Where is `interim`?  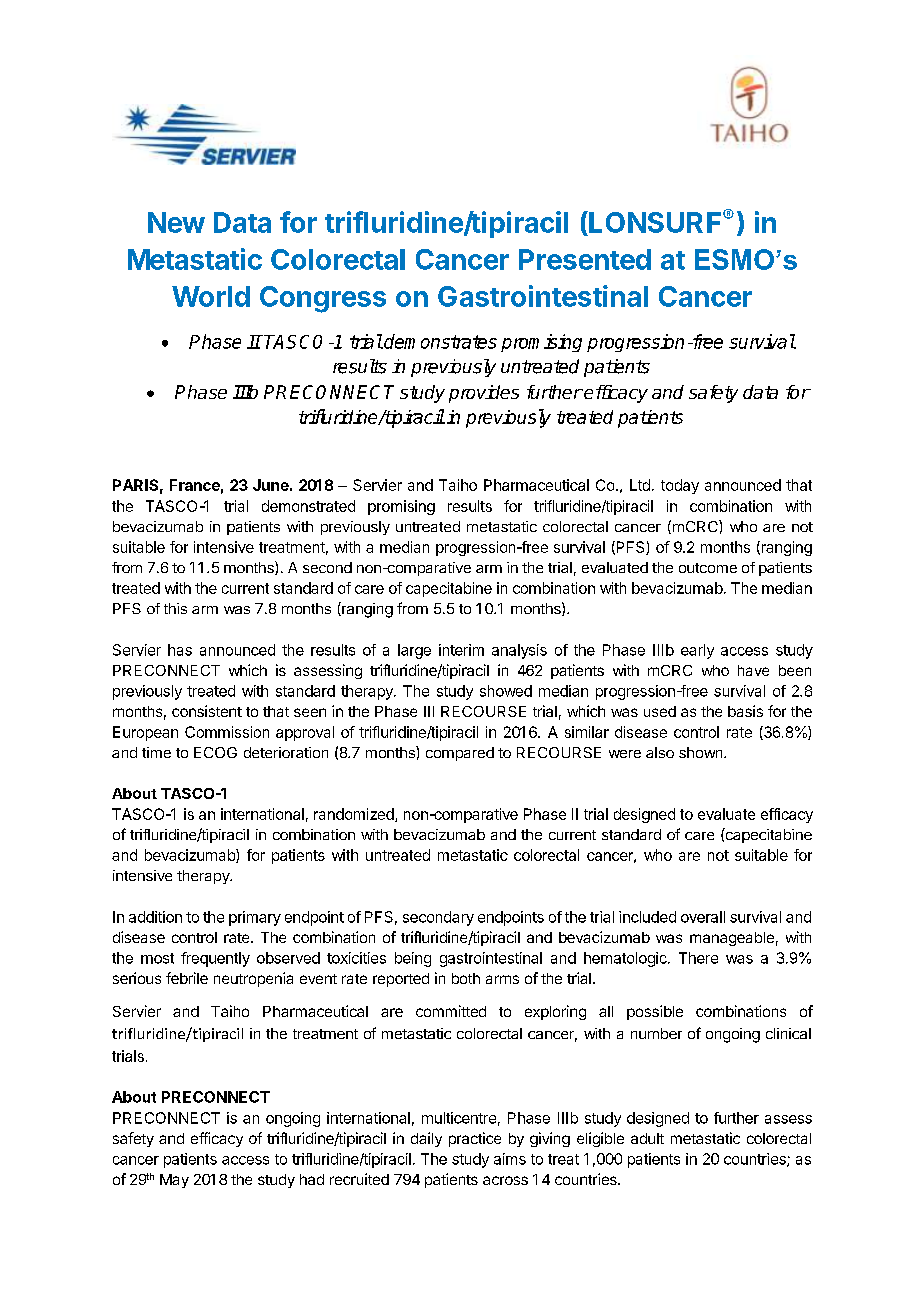
interim is located at coordinates (461, 650).
